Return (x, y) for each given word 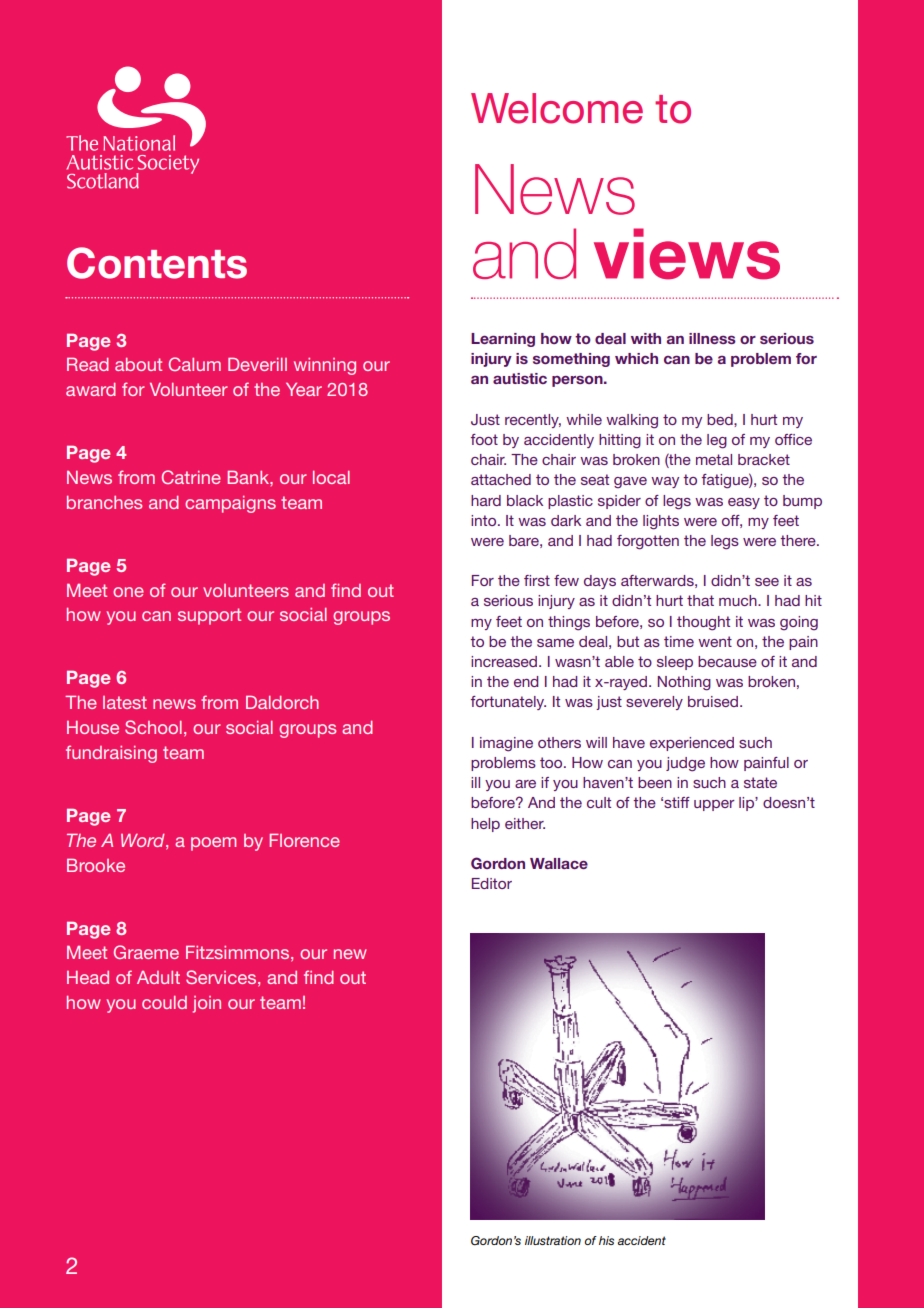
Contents (157, 263)
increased (505, 661)
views (687, 254)
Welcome (557, 108)
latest (125, 702)
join (207, 1004)
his (606, 1240)
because (727, 661)
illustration (553, 1240)
